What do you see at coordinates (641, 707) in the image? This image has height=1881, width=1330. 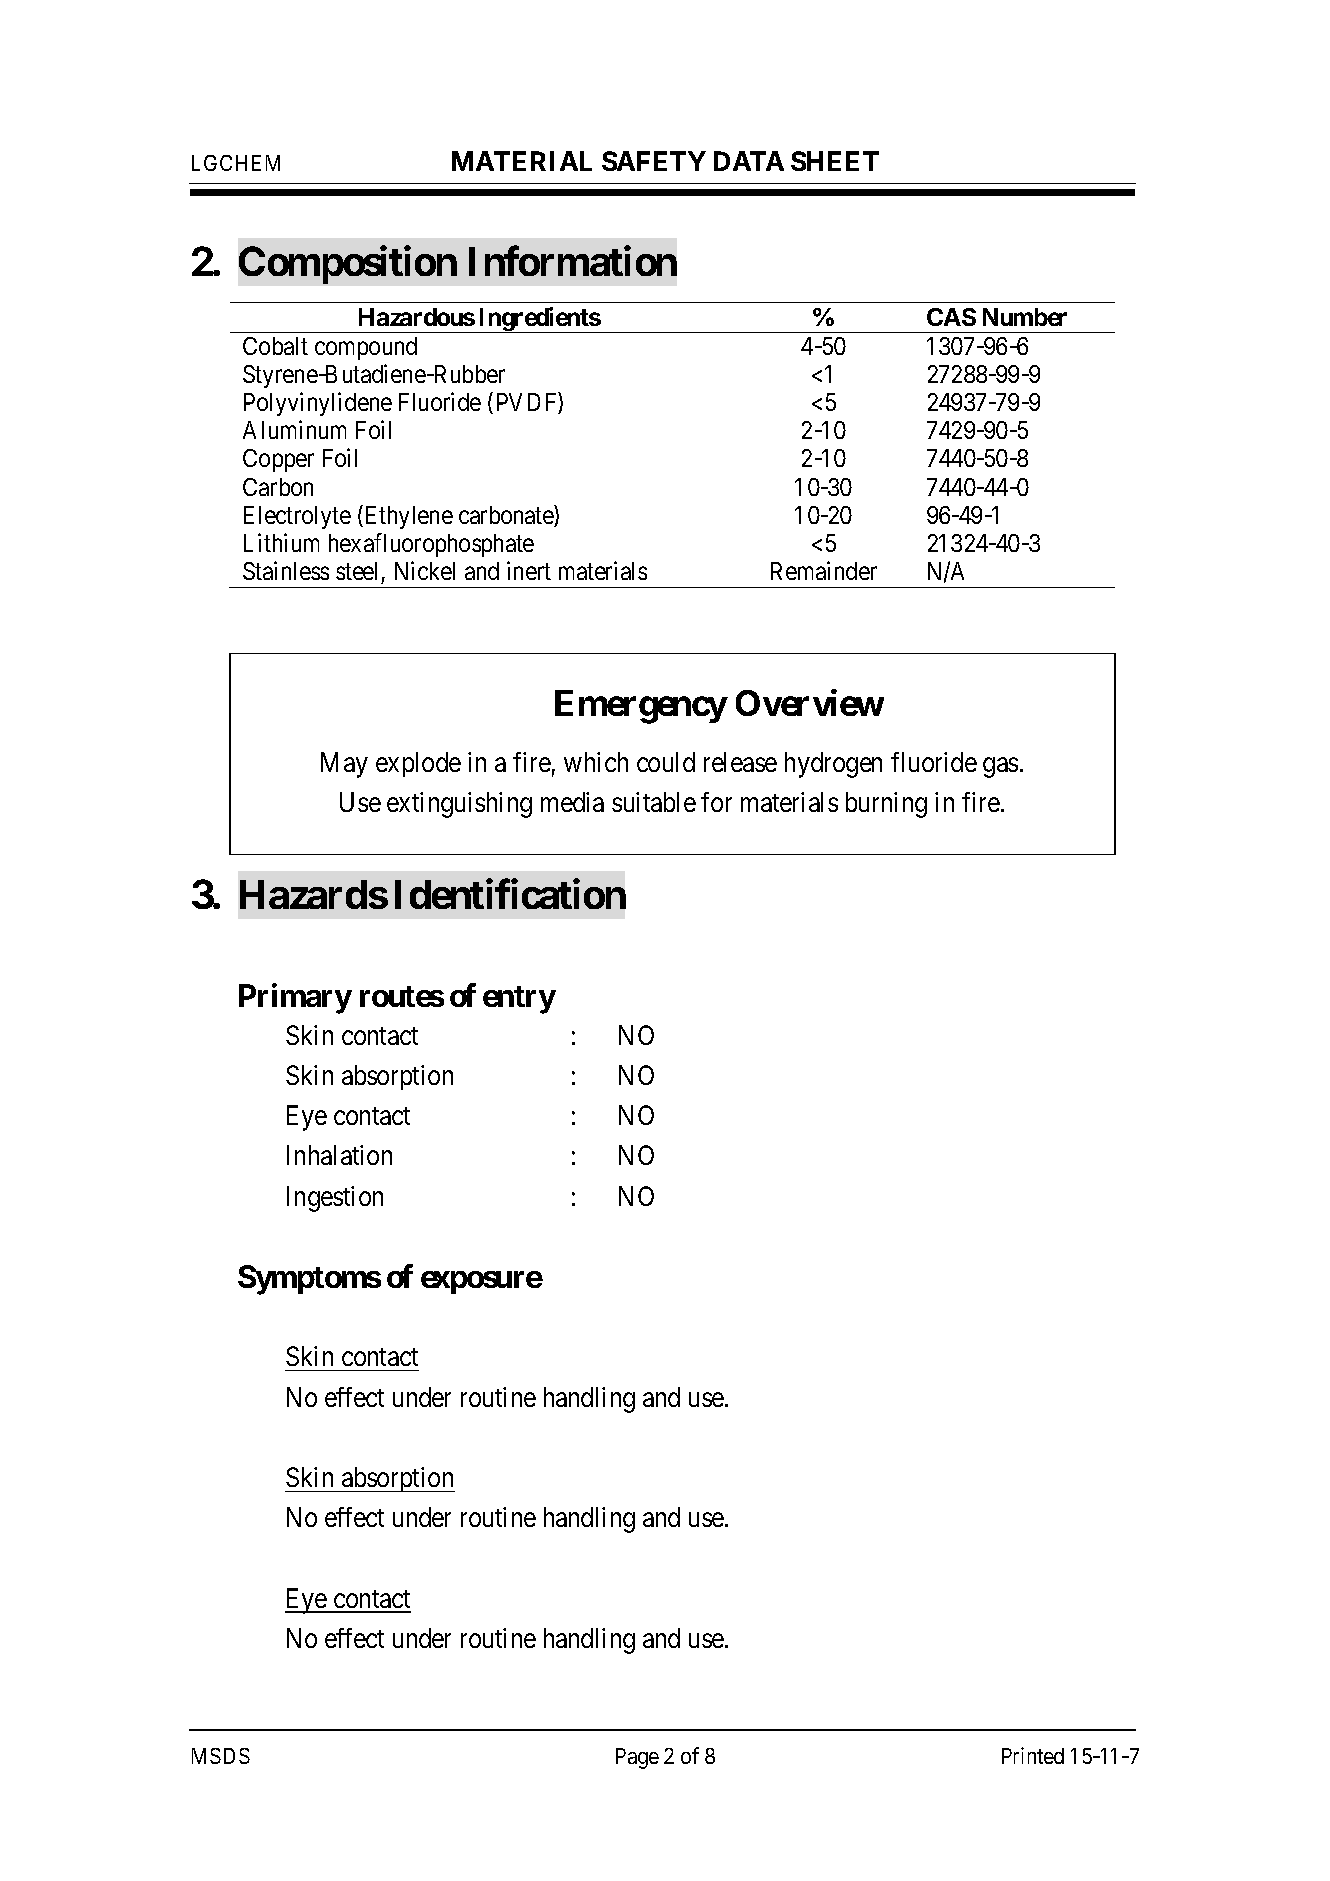 I see `Emergency` at bounding box center [641, 707].
